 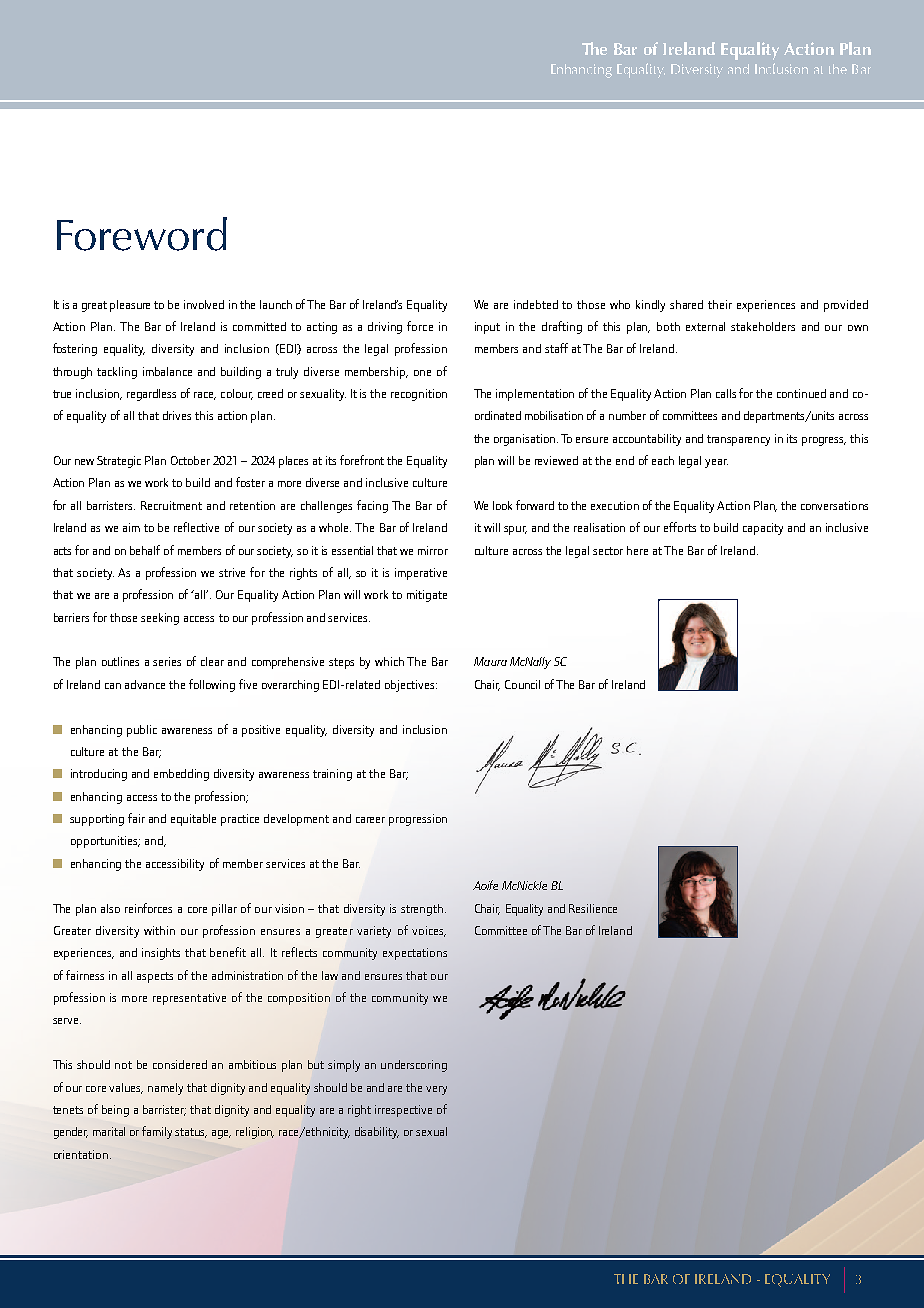 I want to click on Foreword, so click(x=142, y=234).
